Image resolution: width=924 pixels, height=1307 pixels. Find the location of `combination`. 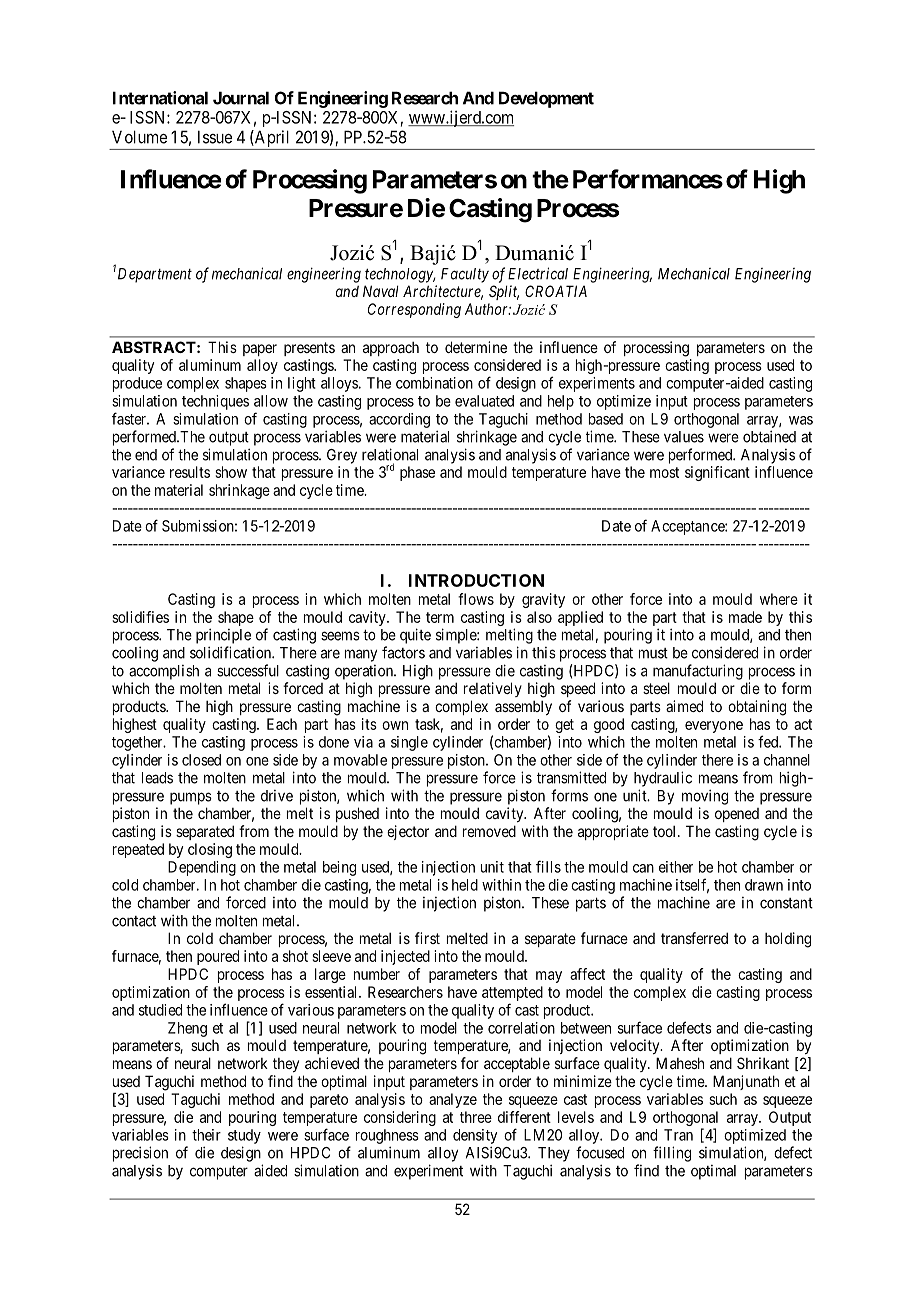

combination is located at coordinates (434, 383).
